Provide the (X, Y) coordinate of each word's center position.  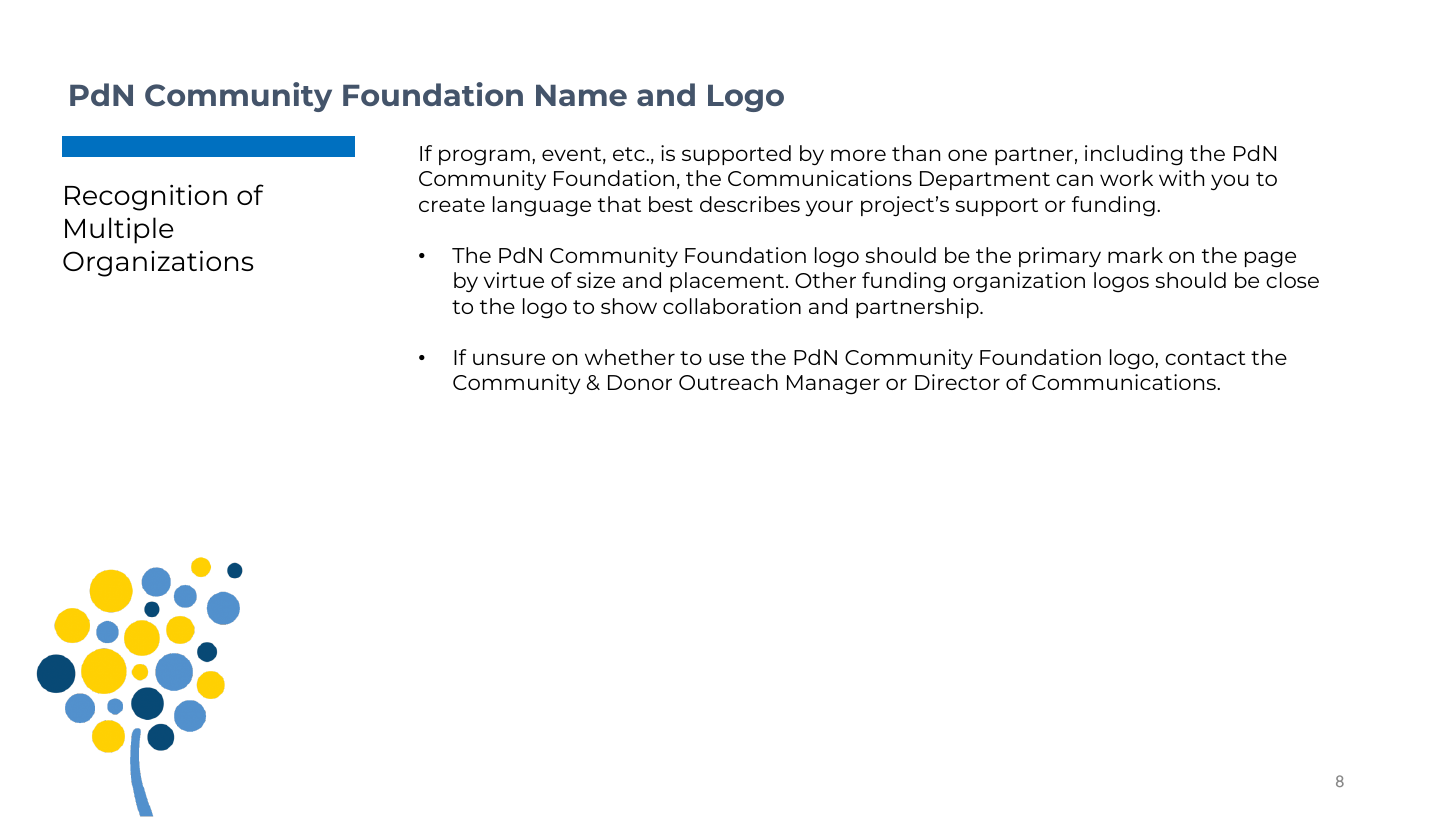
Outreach (728, 382)
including (1134, 155)
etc (630, 154)
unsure (509, 359)
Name (581, 95)
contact (1205, 358)
